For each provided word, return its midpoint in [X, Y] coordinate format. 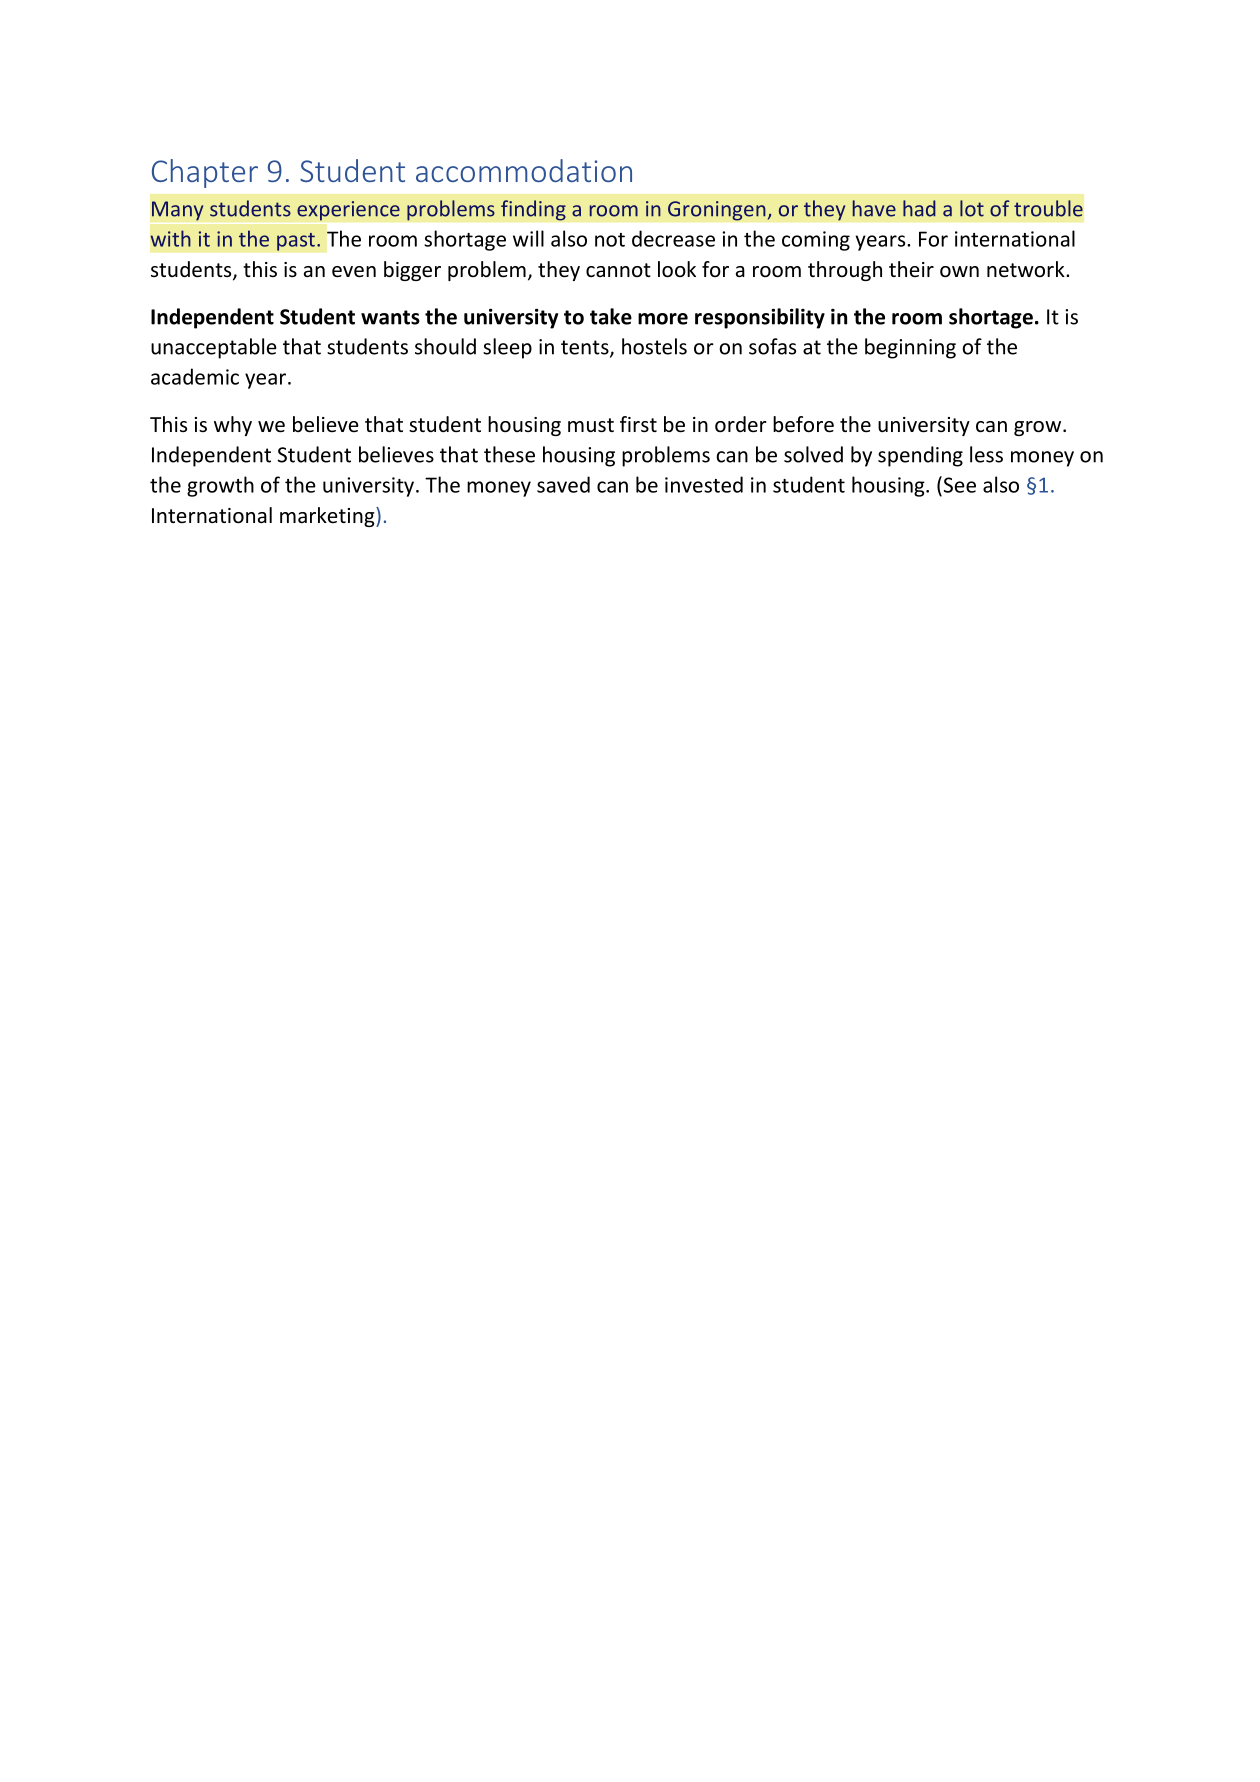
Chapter [205, 173]
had [919, 208]
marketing [328, 517]
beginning [910, 348]
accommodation [524, 170]
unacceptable [214, 348]
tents [586, 348]
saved [563, 484]
